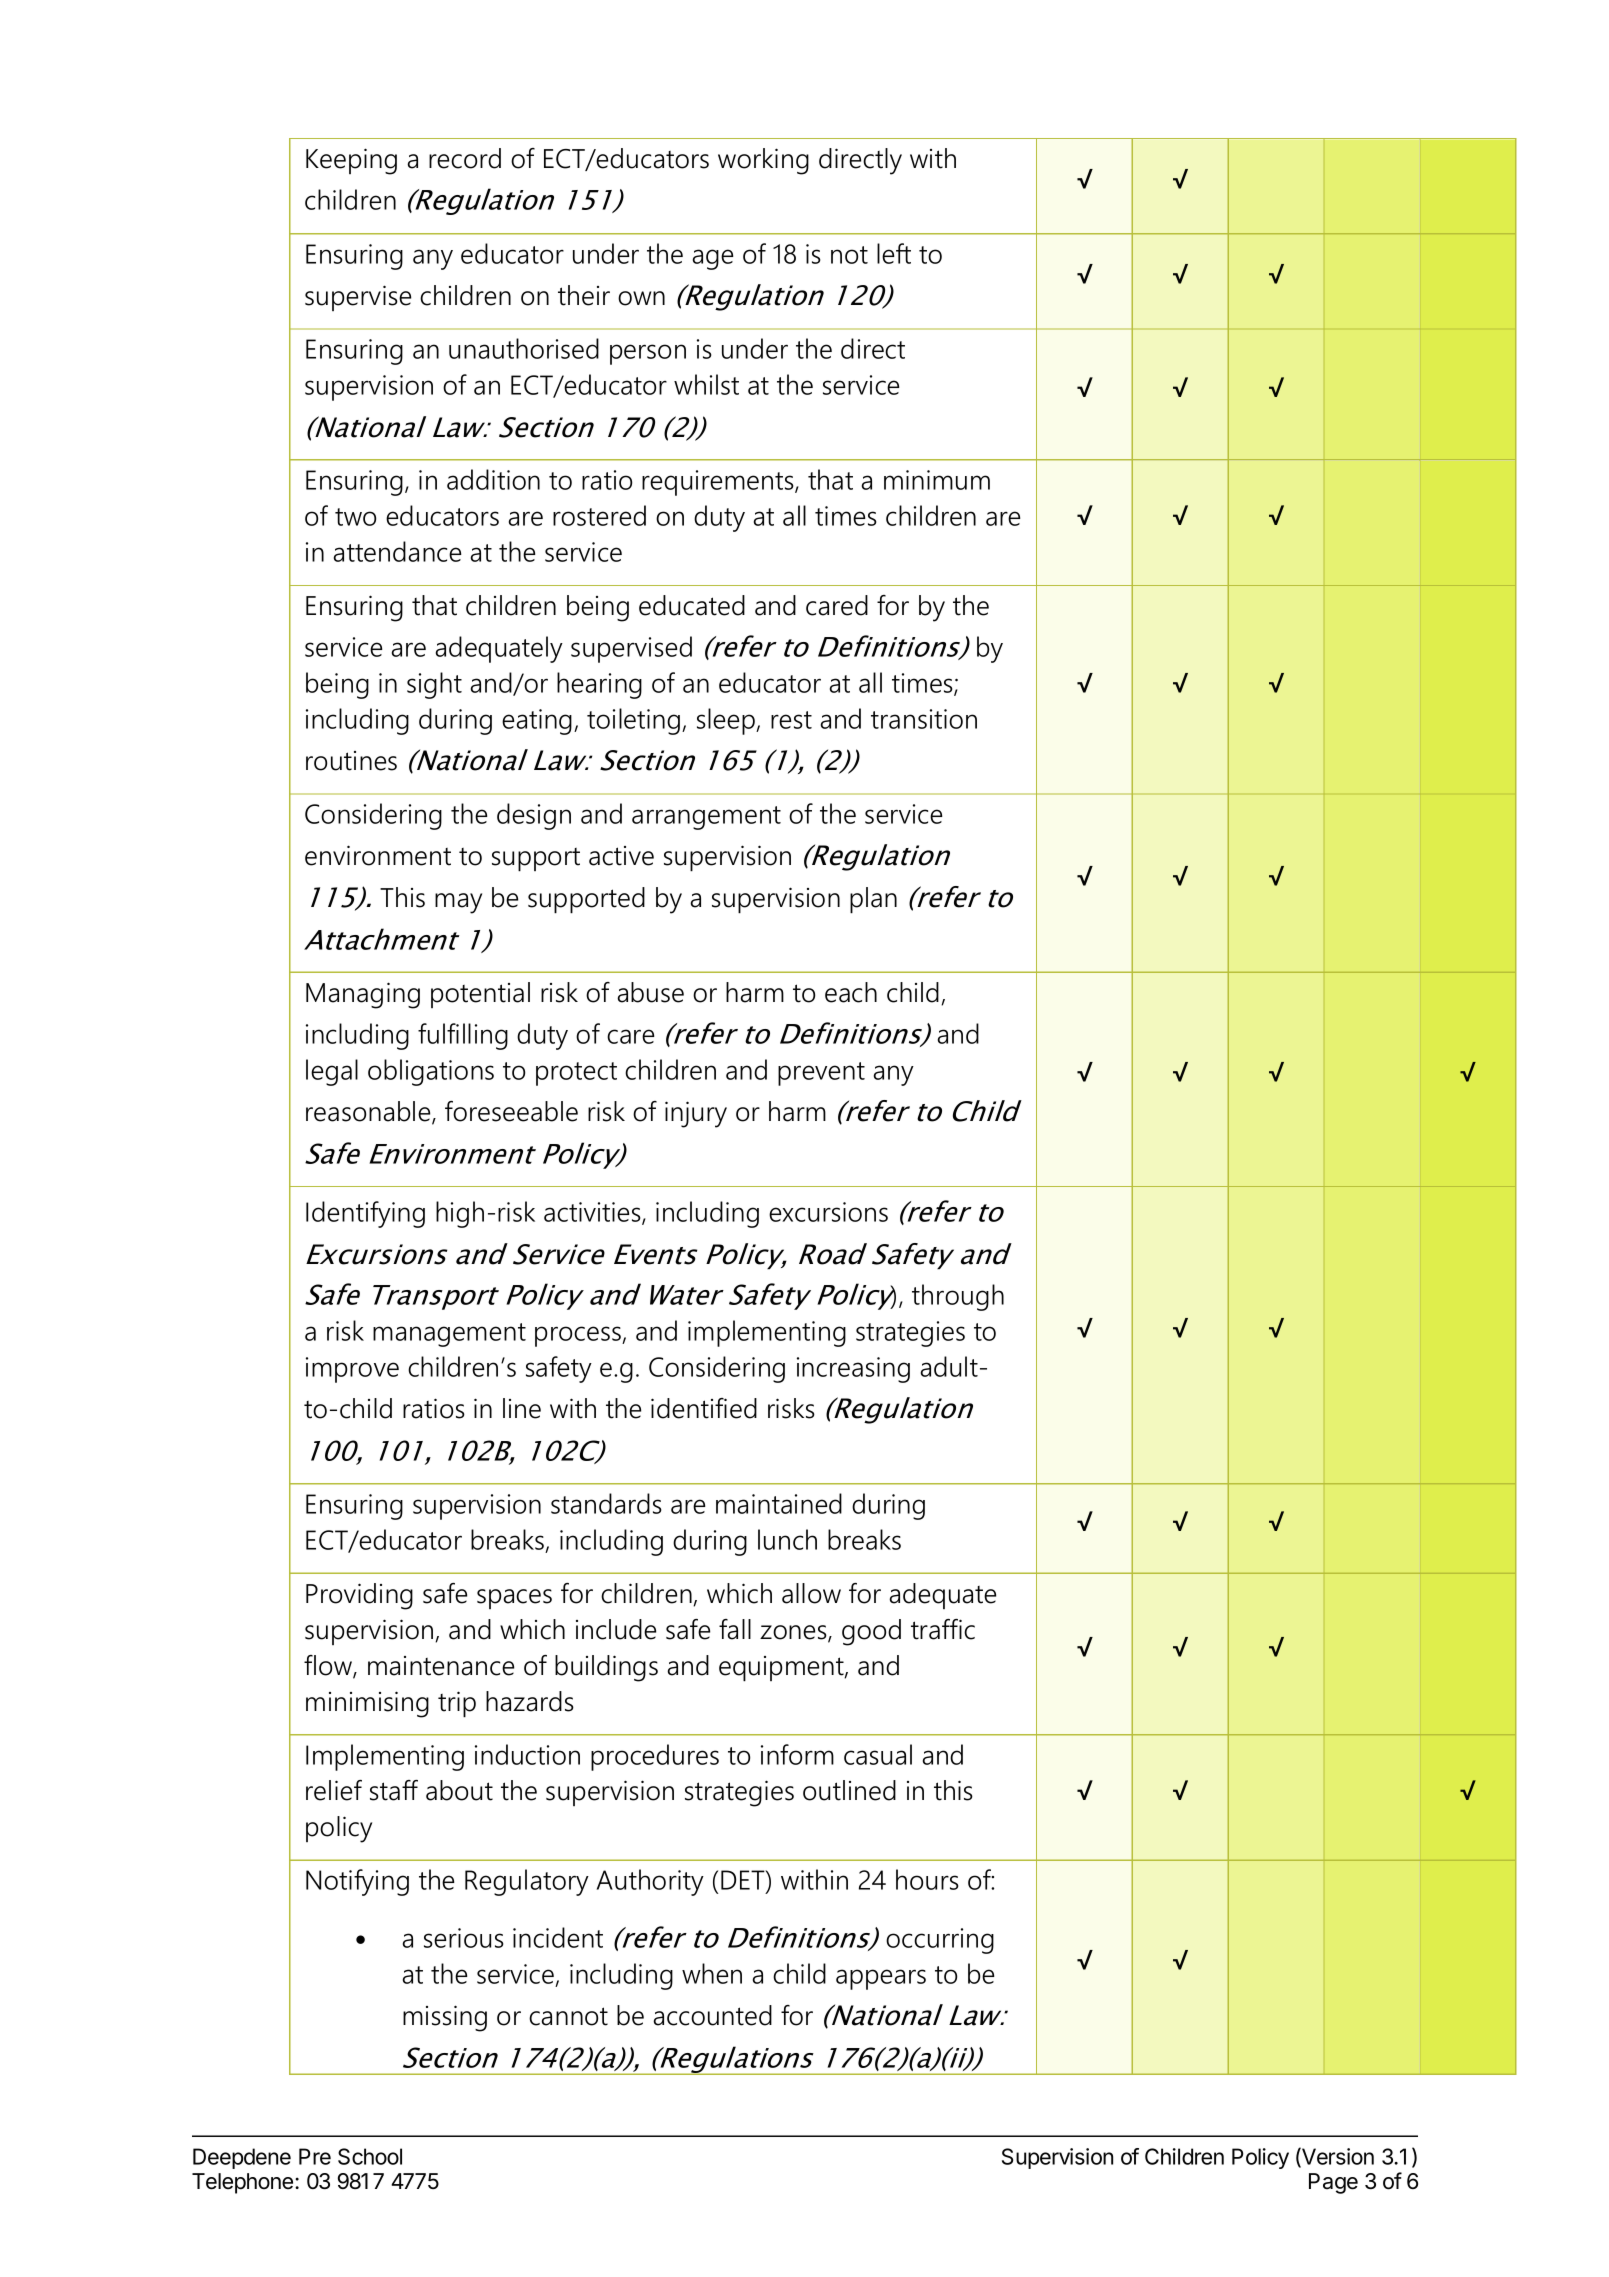  Describe the element at coordinates (706, 818) in the screenshot. I see `arrangement` at that location.
